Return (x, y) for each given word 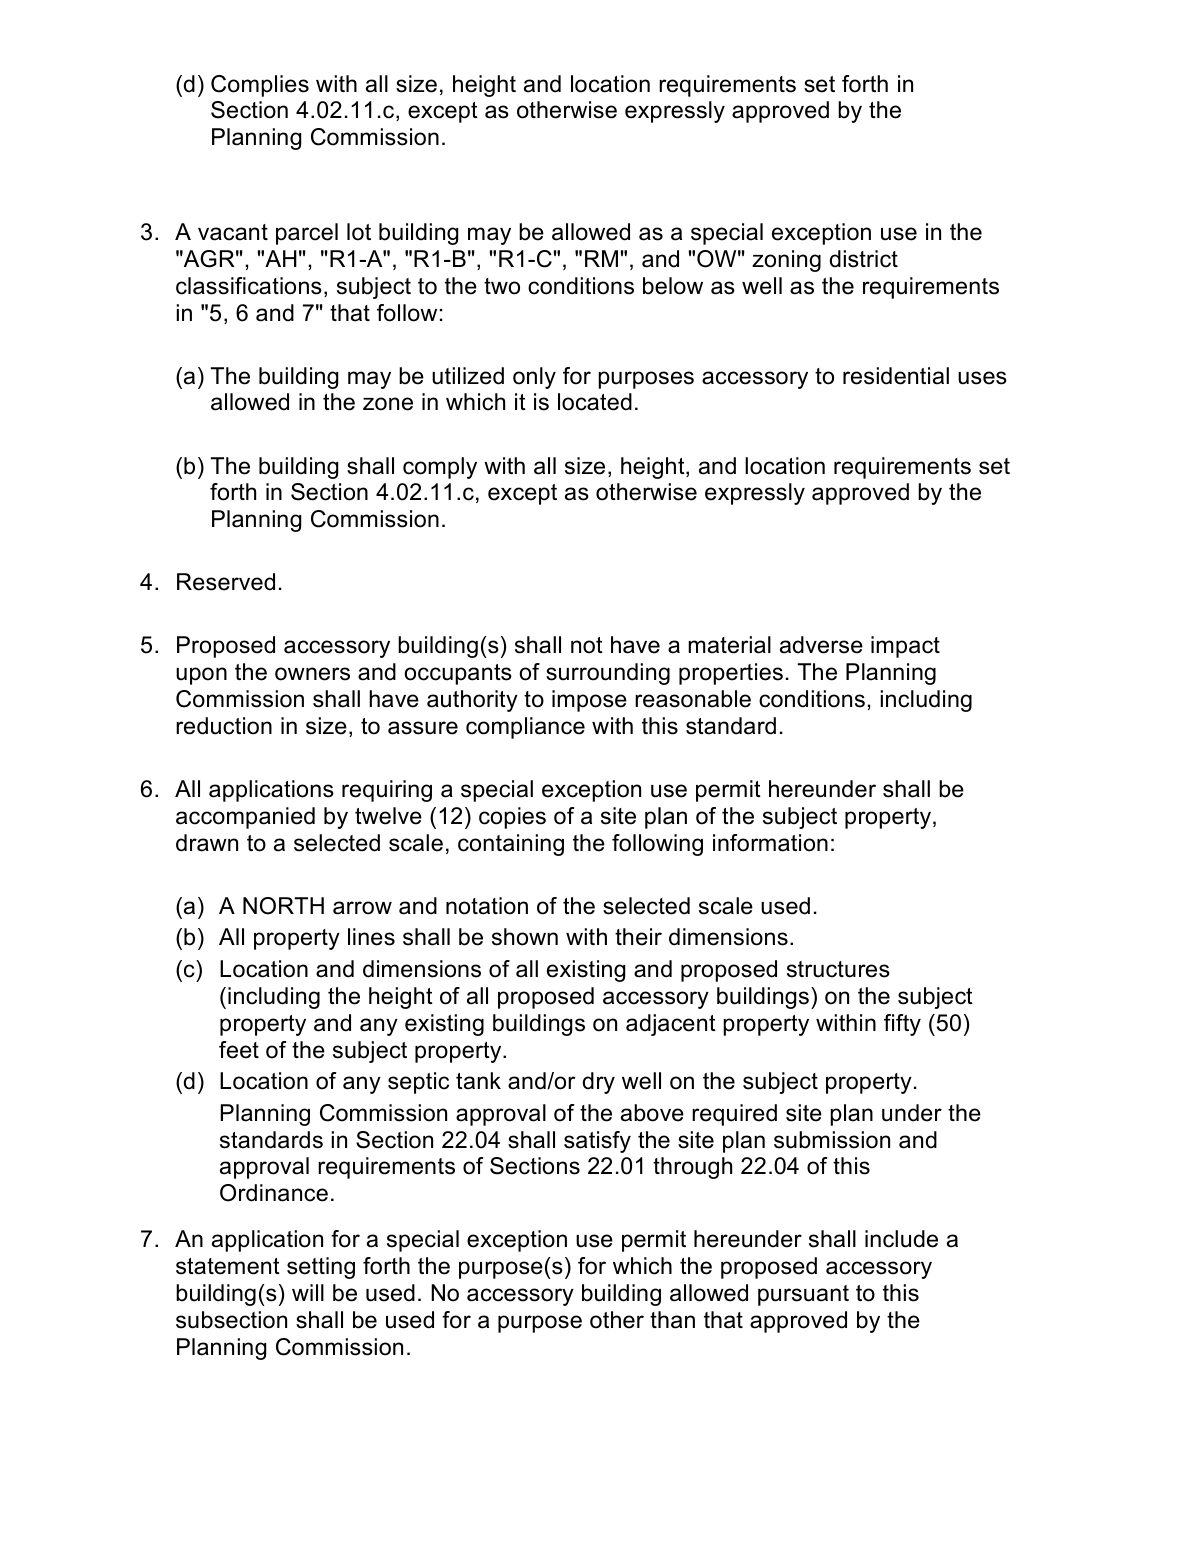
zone (388, 404)
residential (896, 376)
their (638, 937)
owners (312, 674)
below (673, 286)
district (864, 259)
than (672, 1320)
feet (239, 1050)
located (595, 402)
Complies (260, 86)
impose (589, 701)
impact (905, 647)
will (308, 1292)
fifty (902, 1025)
